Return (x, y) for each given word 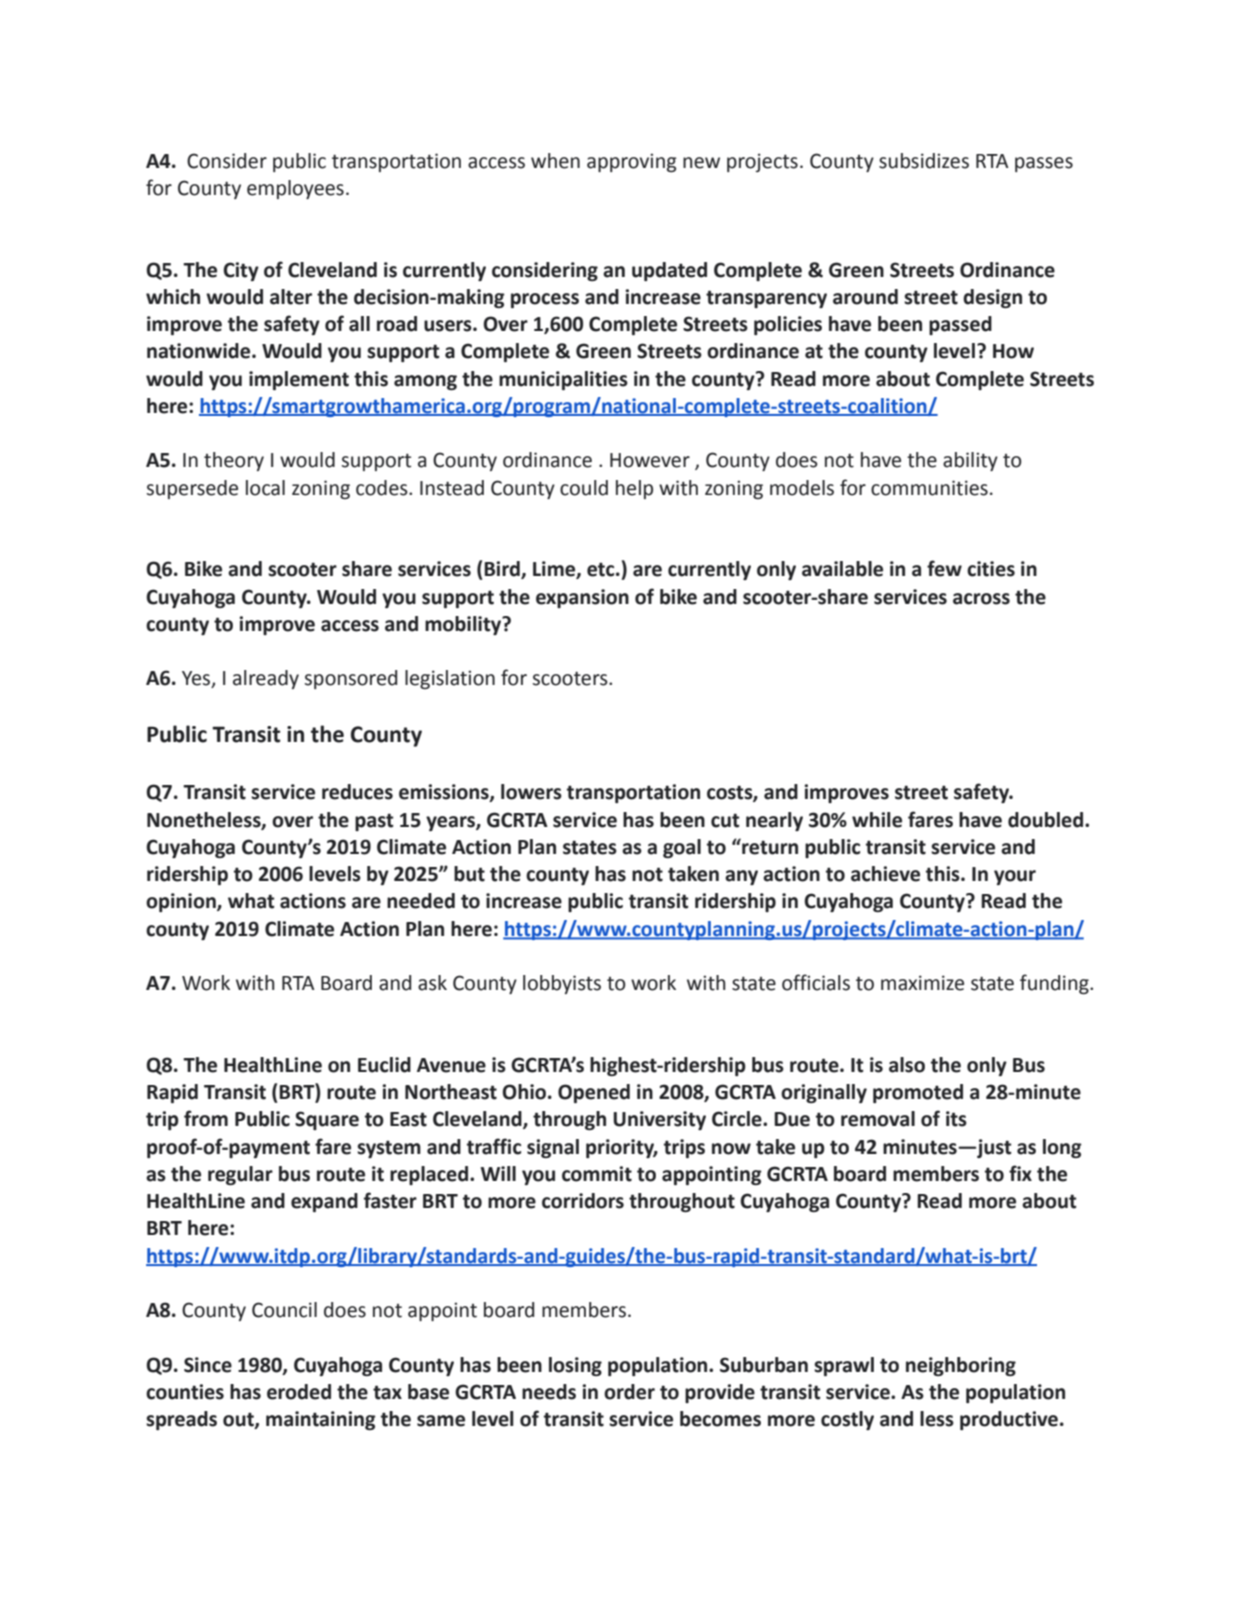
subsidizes (924, 161)
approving (632, 162)
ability (970, 461)
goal (682, 848)
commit (597, 1174)
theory (234, 461)
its (956, 1119)
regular (240, 1175)
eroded (299, 1392)
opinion (182, 902)
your (1015, 877)
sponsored (351, 679)
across (981, 599)
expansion (582, 598)
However (650, 460)
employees (295, 189)
